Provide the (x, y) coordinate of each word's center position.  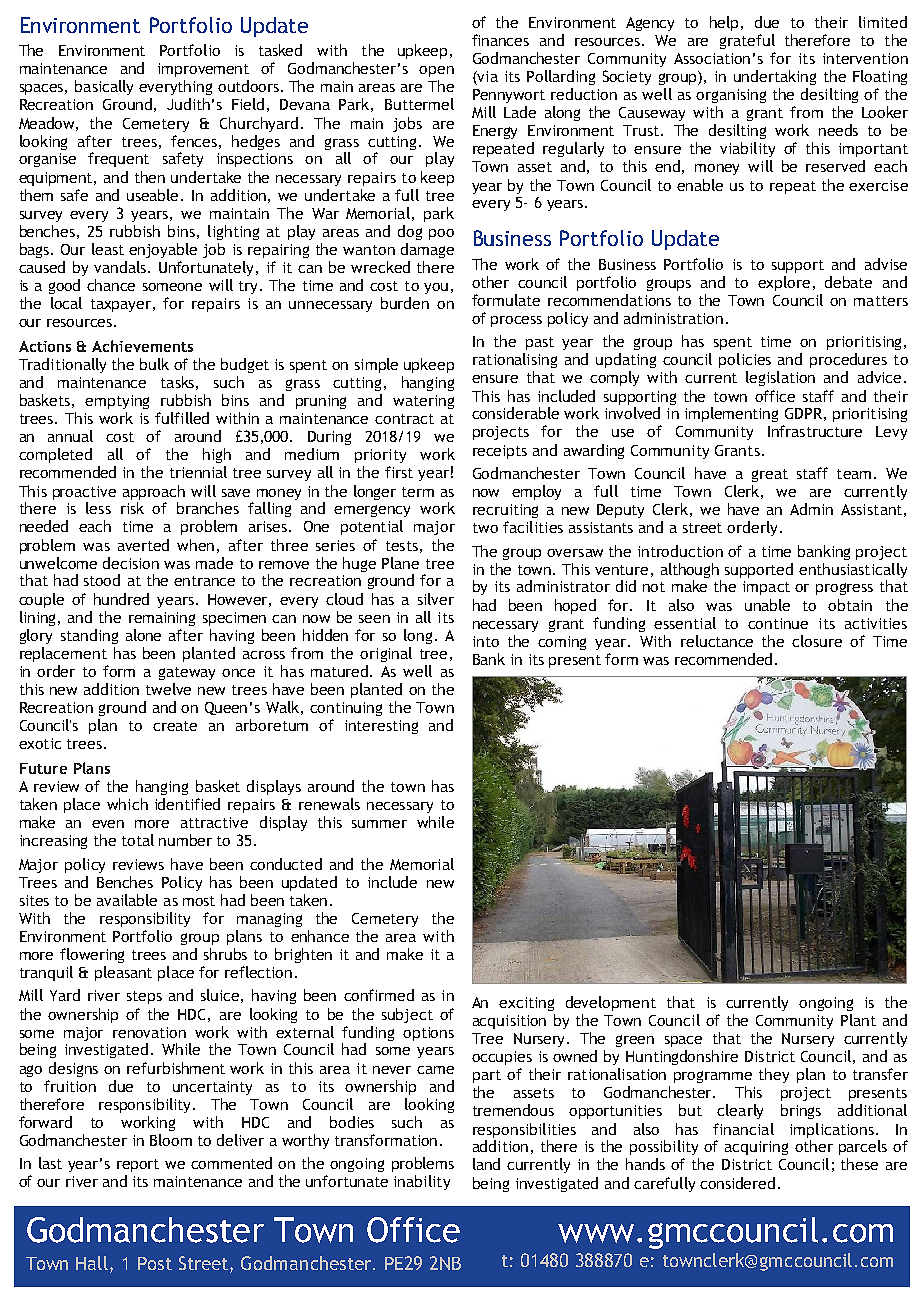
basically (104, 87)
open (436, 71)
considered (737, 1183)
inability (422, 1182)
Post (155, 1263)
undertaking (775, 77)
